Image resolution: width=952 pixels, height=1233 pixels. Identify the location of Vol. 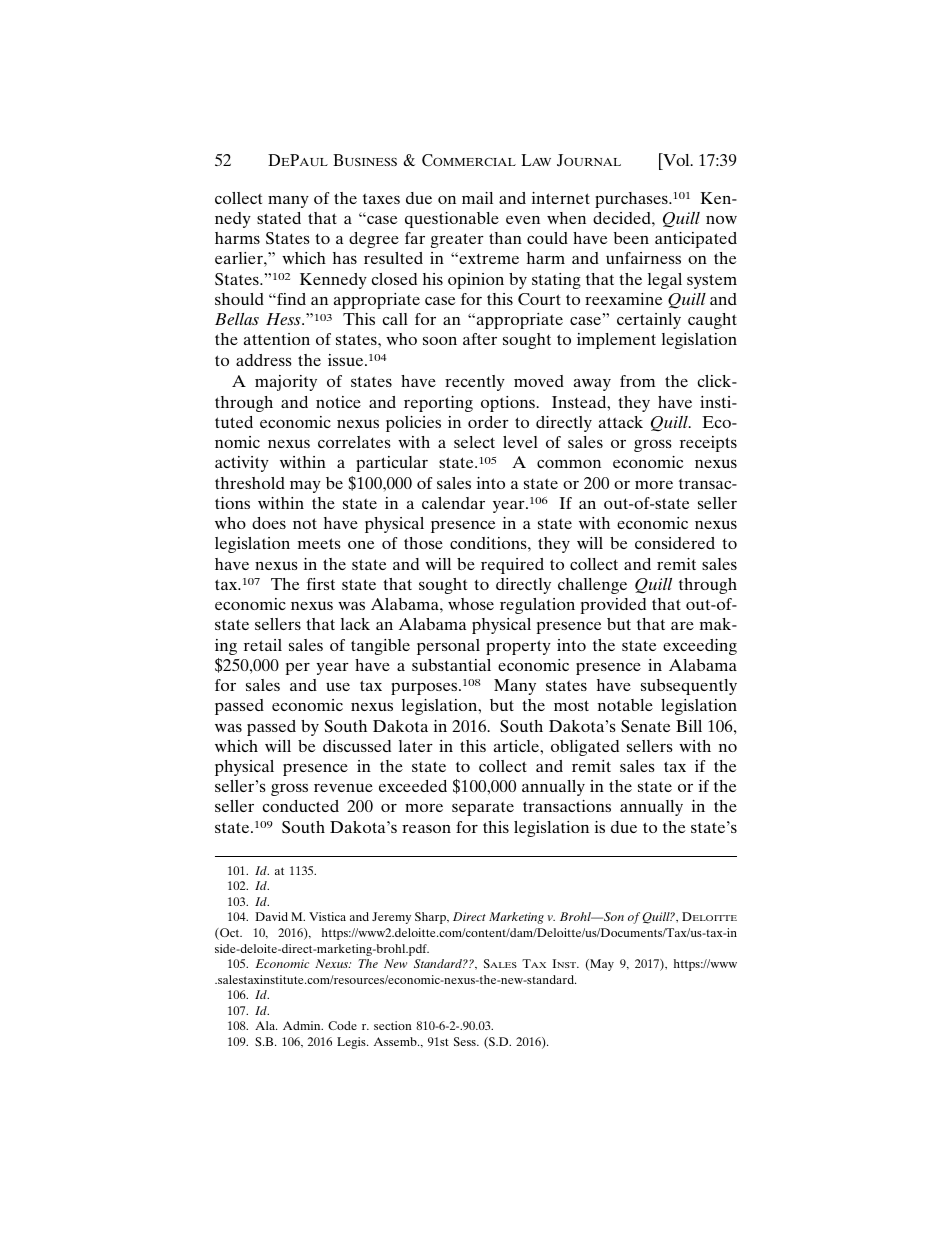
(676, 161).
